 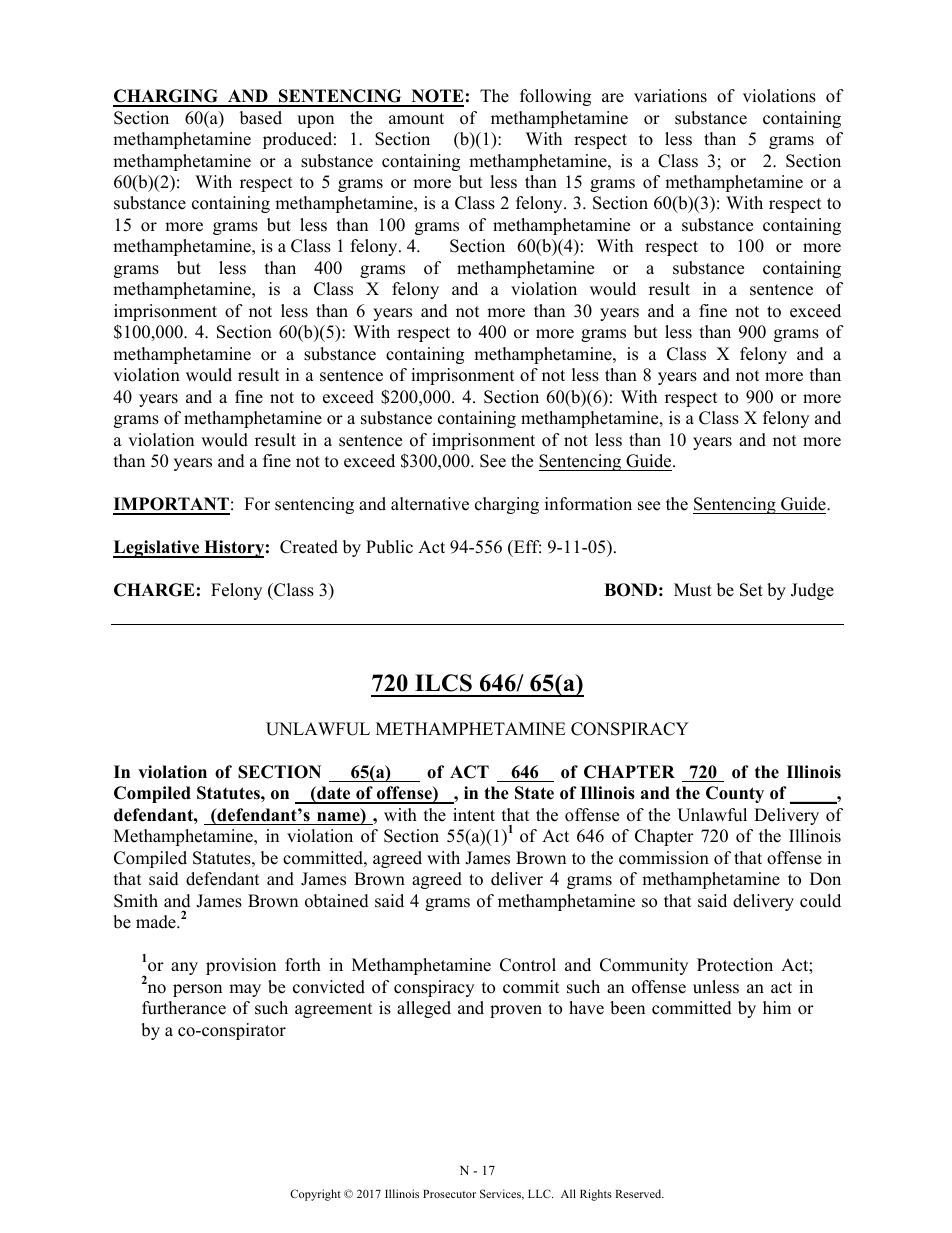 I want to click on Set, so click(x=751, y=590).
